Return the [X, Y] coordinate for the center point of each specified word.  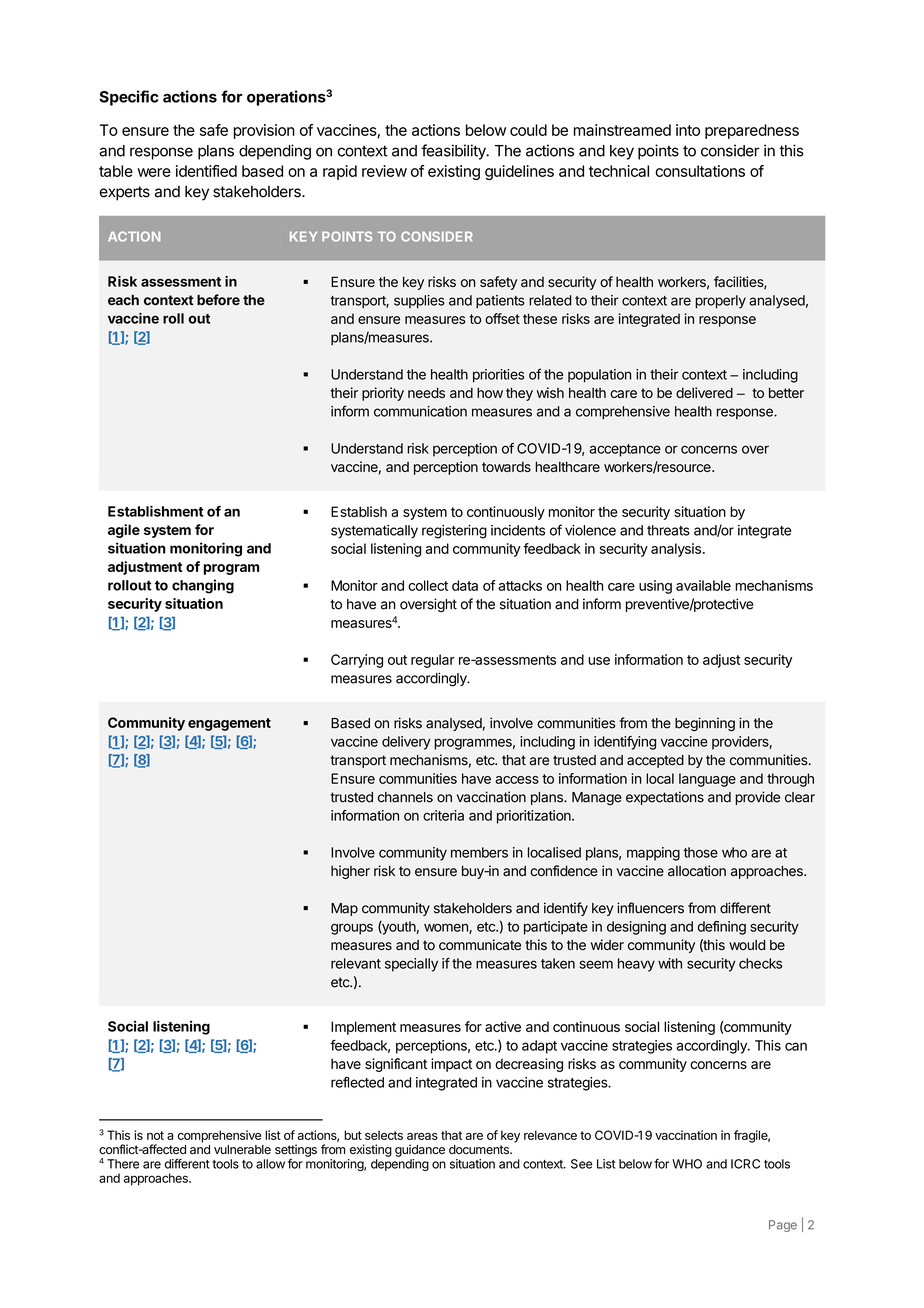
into [688, 130]
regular [433, 661]
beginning [705, 724]
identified [206, 171]
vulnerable [242, 1150]
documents [480, 1150]
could [528, 130]
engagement [229, 724]
